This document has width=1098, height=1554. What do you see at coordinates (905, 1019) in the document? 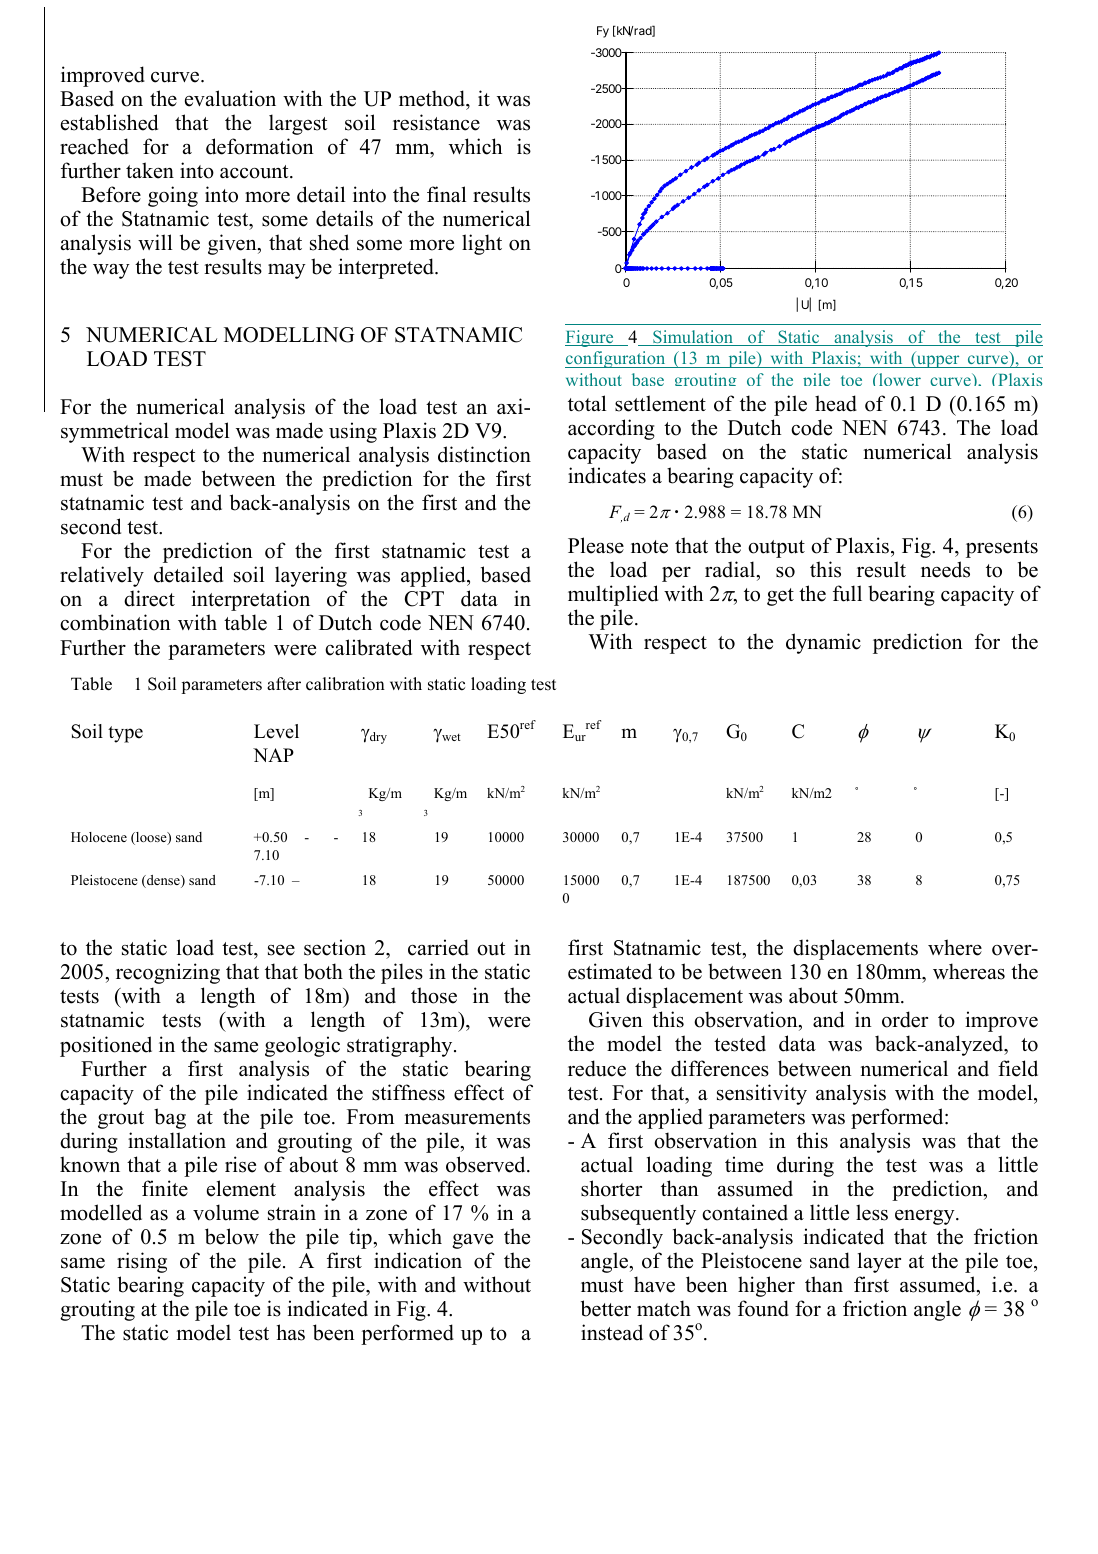
I see `order` at bounding box center [905, 1019].
